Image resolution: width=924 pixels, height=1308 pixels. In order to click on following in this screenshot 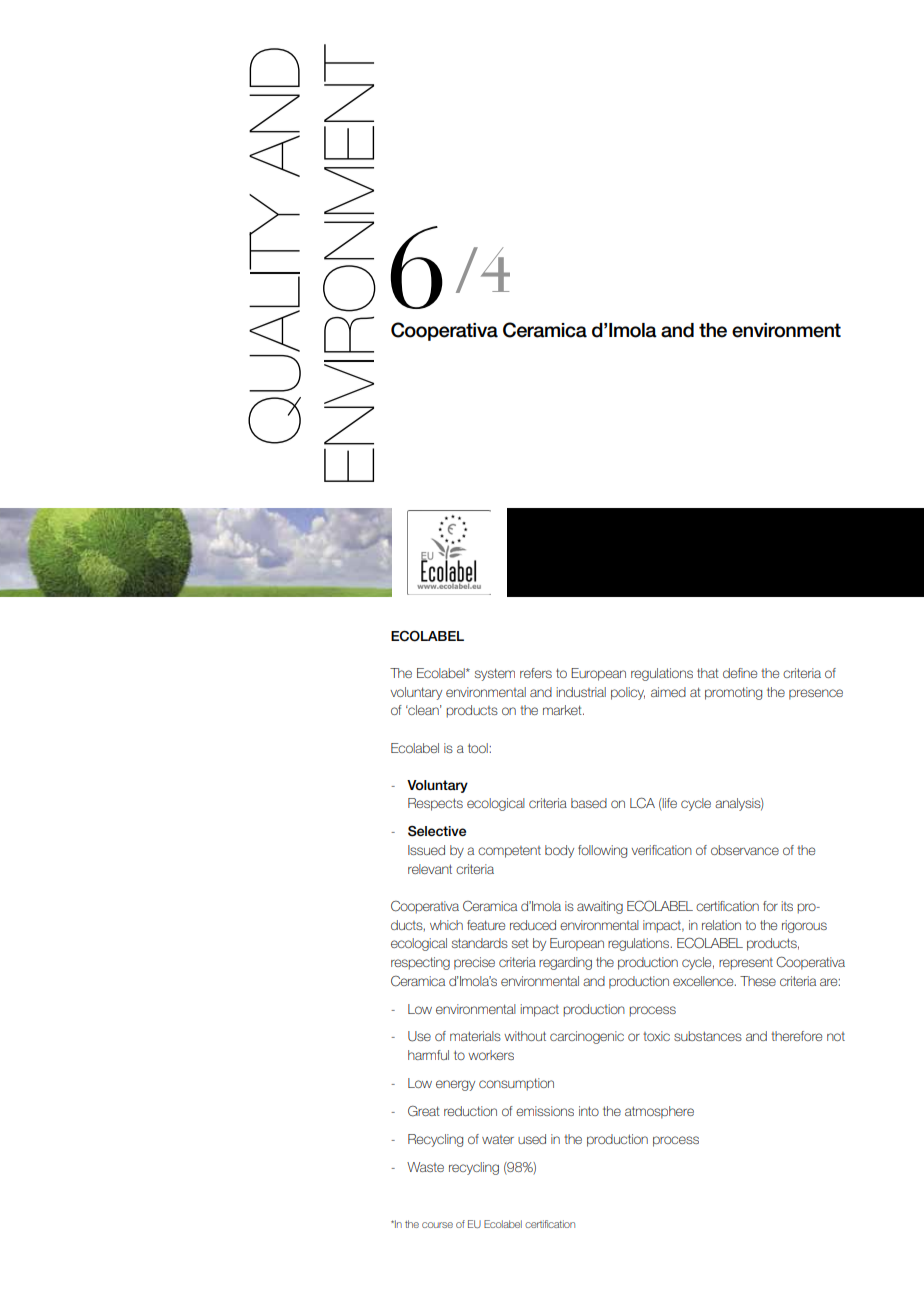, I will do `click(602, 851)`.
